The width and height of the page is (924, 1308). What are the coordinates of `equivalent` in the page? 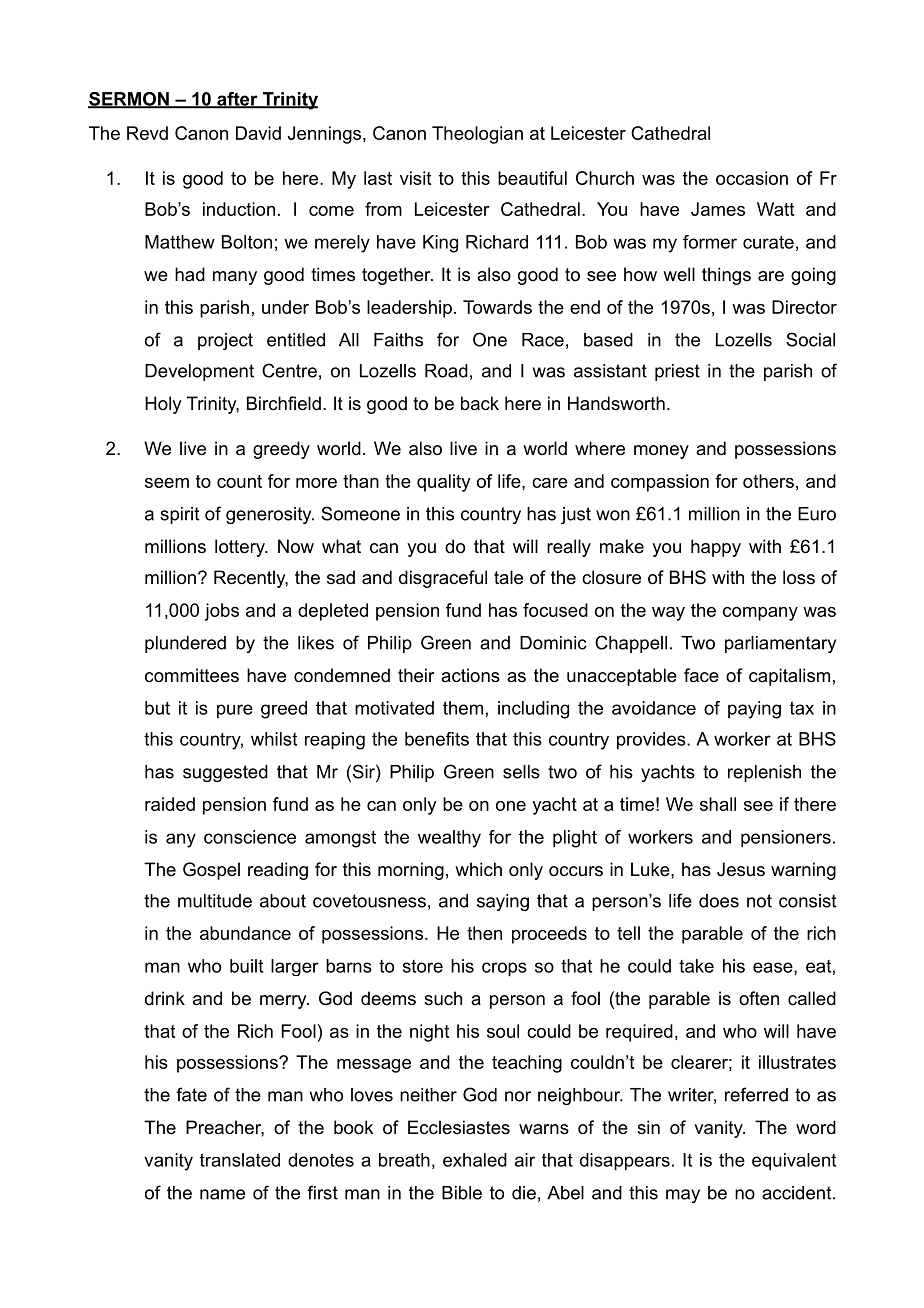 It's located at (794, 1162).
